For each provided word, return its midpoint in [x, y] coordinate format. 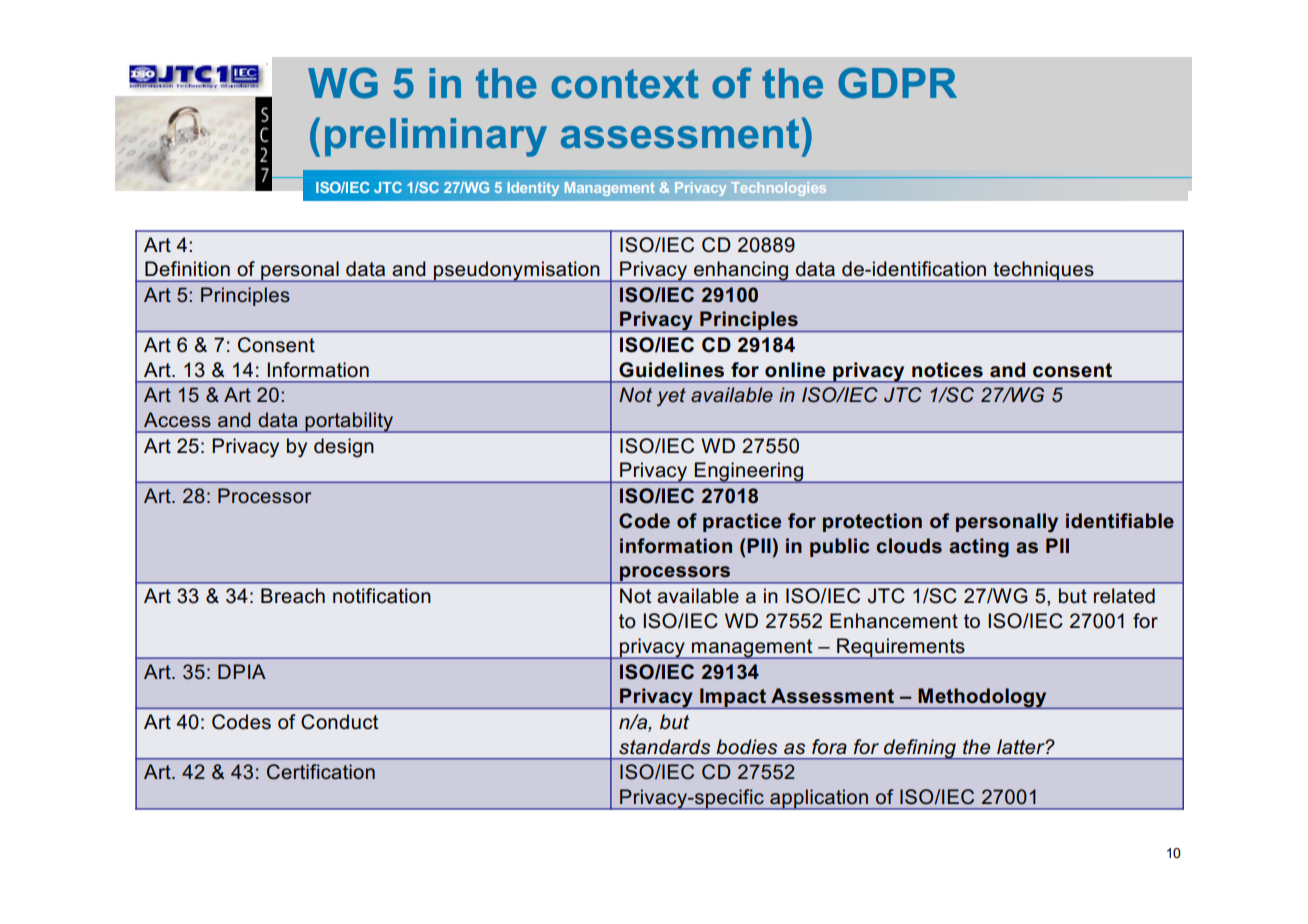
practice [742, 522]
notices [947, 370]
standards [664, 747]
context [625, 84]
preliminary [436, 137]
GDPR [897, 83]
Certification [321, 772]
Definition [187, 269]
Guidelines [671, 370]
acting [979, 548]
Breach [293, 596]
